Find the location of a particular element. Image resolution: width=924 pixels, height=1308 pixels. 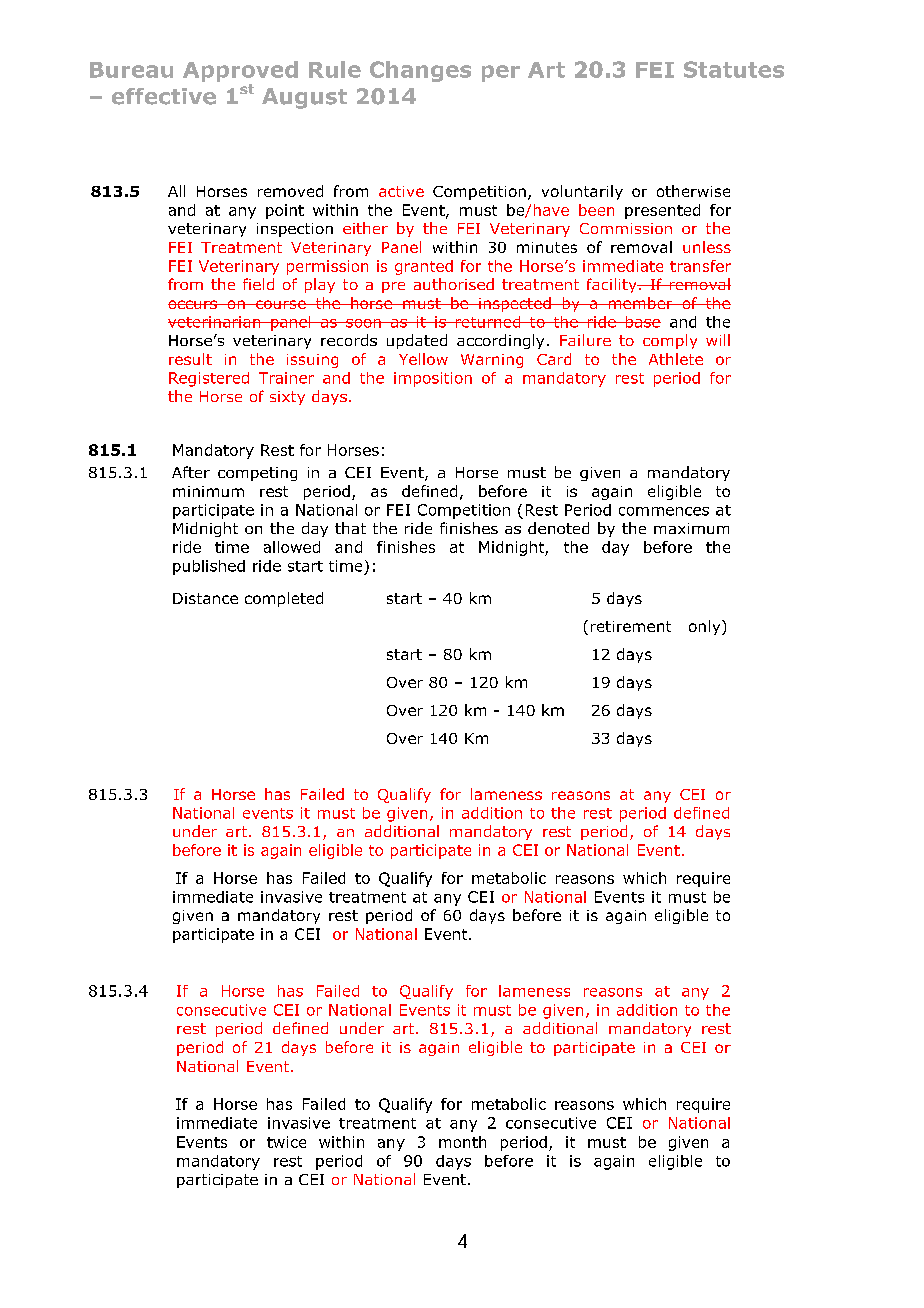

only is located at coordinates (706, 627).
